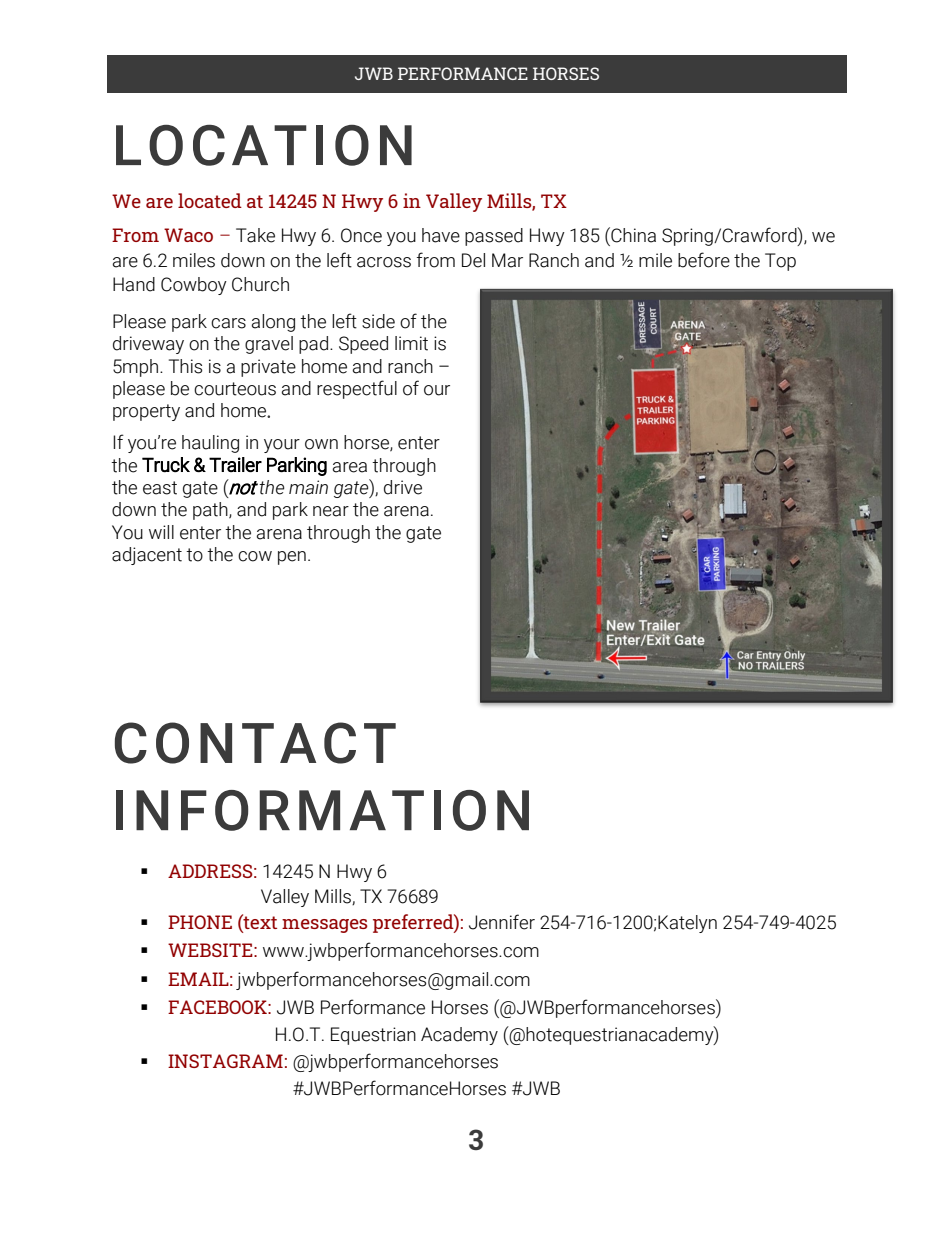 The image size is (952, 1233). Describe the element at coordinates (704, 260) in the screenshot. I see `before` at that location.
